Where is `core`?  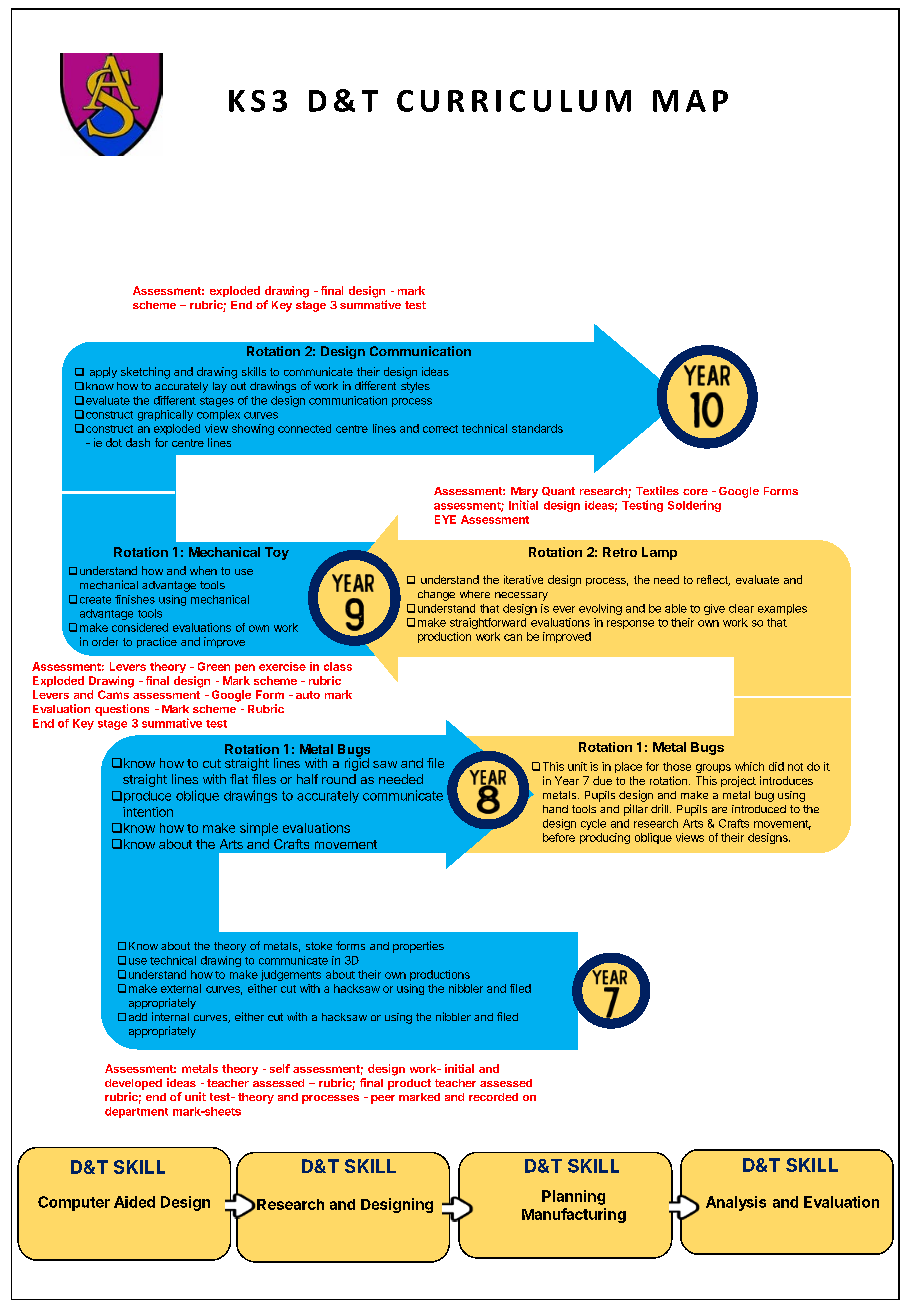 core is located at coordinates (695, 492).
